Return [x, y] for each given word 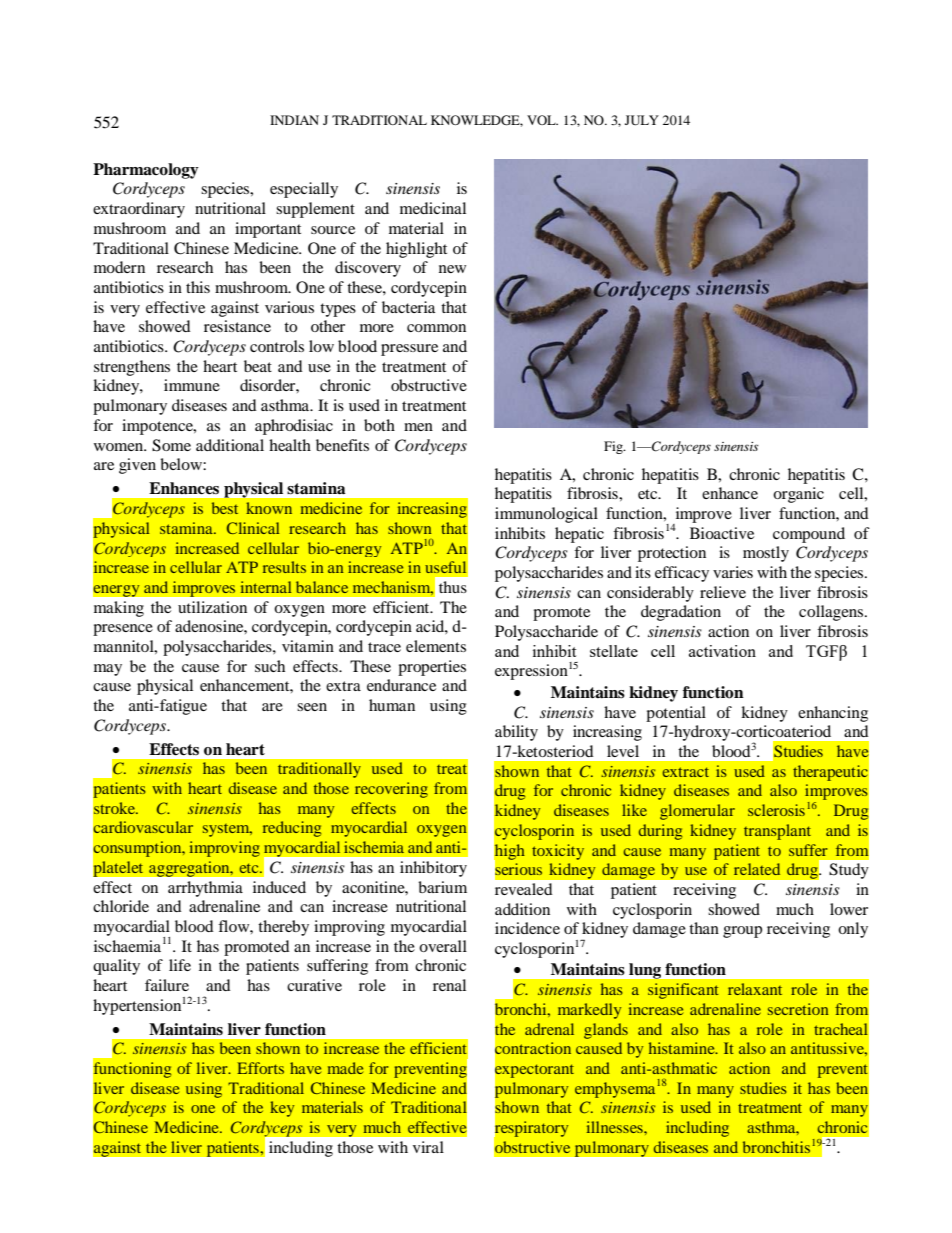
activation [722, 651]
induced [279, 887]
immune [192, 385]
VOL [542, 120]
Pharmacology [146, 171]
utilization [212, 607]
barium [442, 887]
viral [428, 1147]
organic [798, 495]
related [757, 869]
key [282, 1109]
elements [436, 646]
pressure [409, 350]
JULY [642, 120]
